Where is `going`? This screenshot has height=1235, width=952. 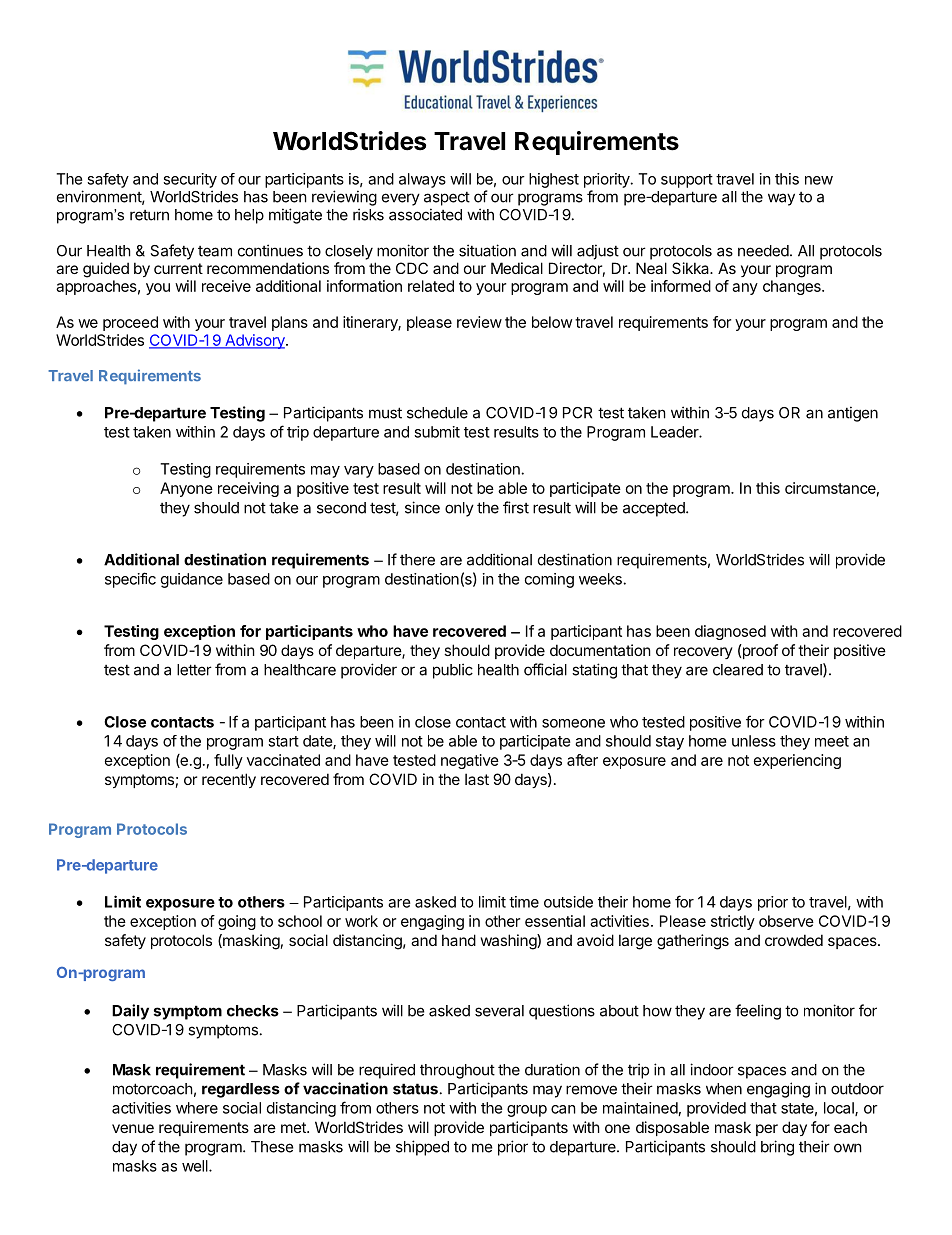 going is located at coordinates (237, 922).
